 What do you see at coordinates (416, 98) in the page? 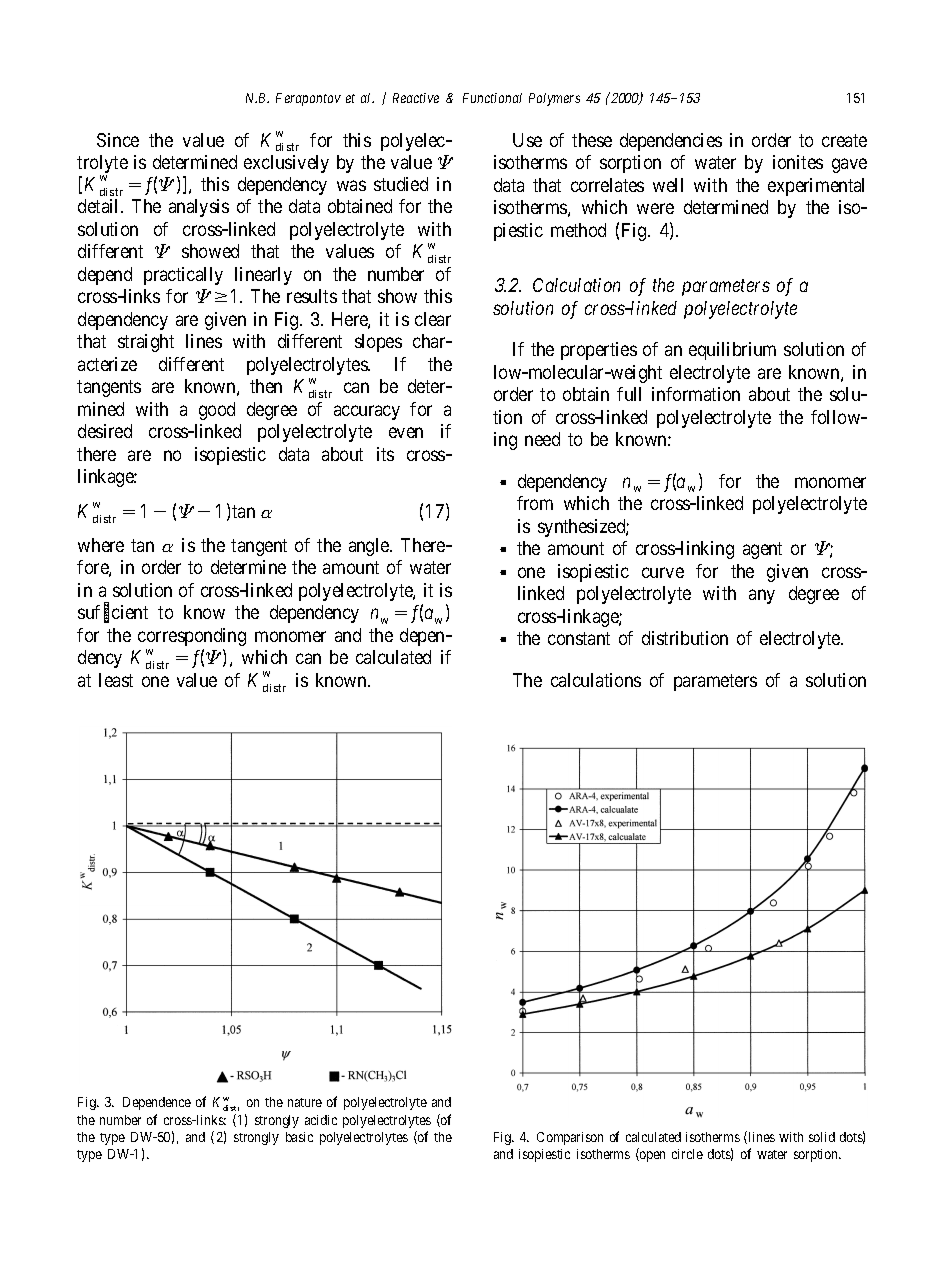
I see `Reactive` at bounding box center [416, 98].
